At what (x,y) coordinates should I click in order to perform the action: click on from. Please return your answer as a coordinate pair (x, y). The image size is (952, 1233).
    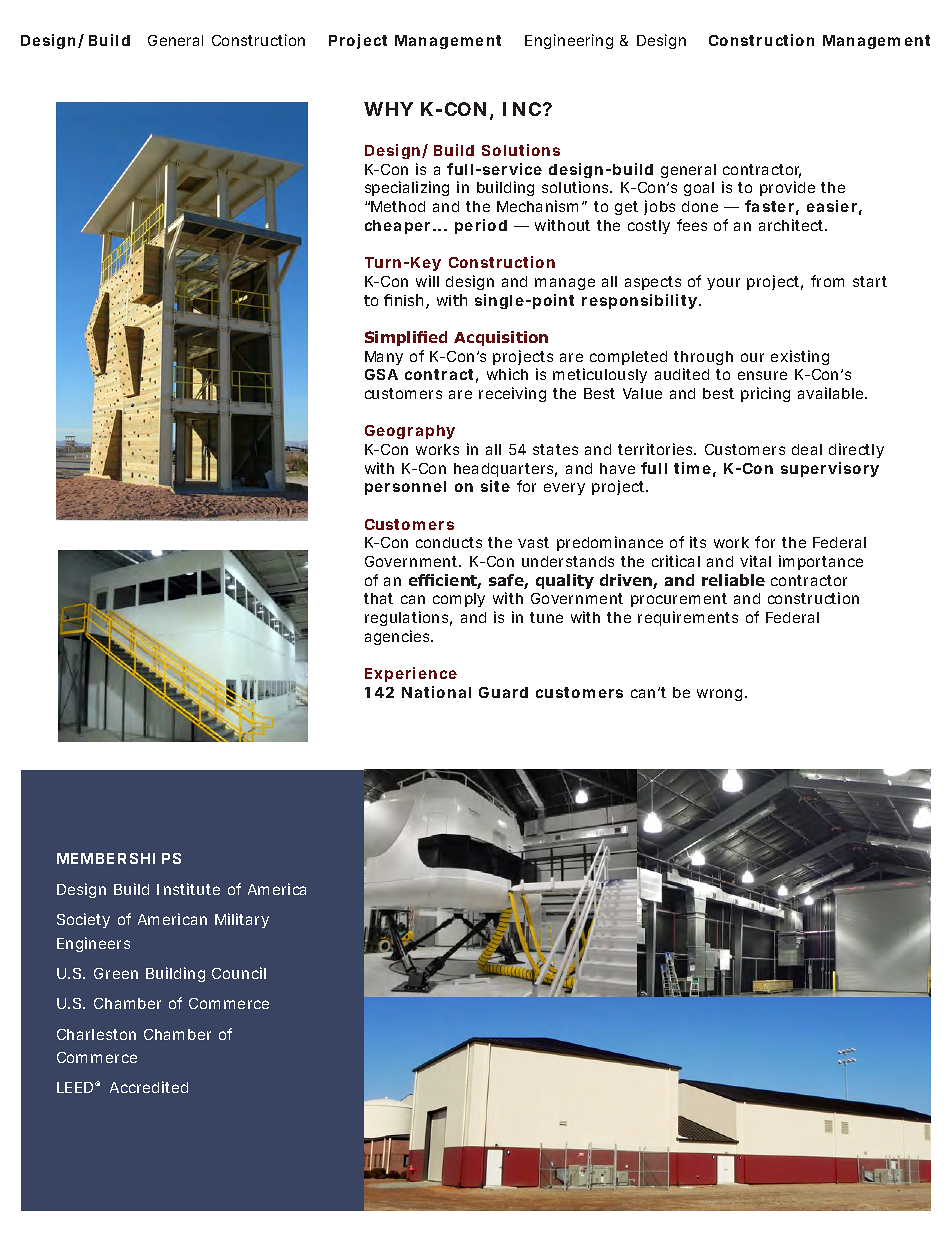
    Looking at the image, I should click on (827, 281).
